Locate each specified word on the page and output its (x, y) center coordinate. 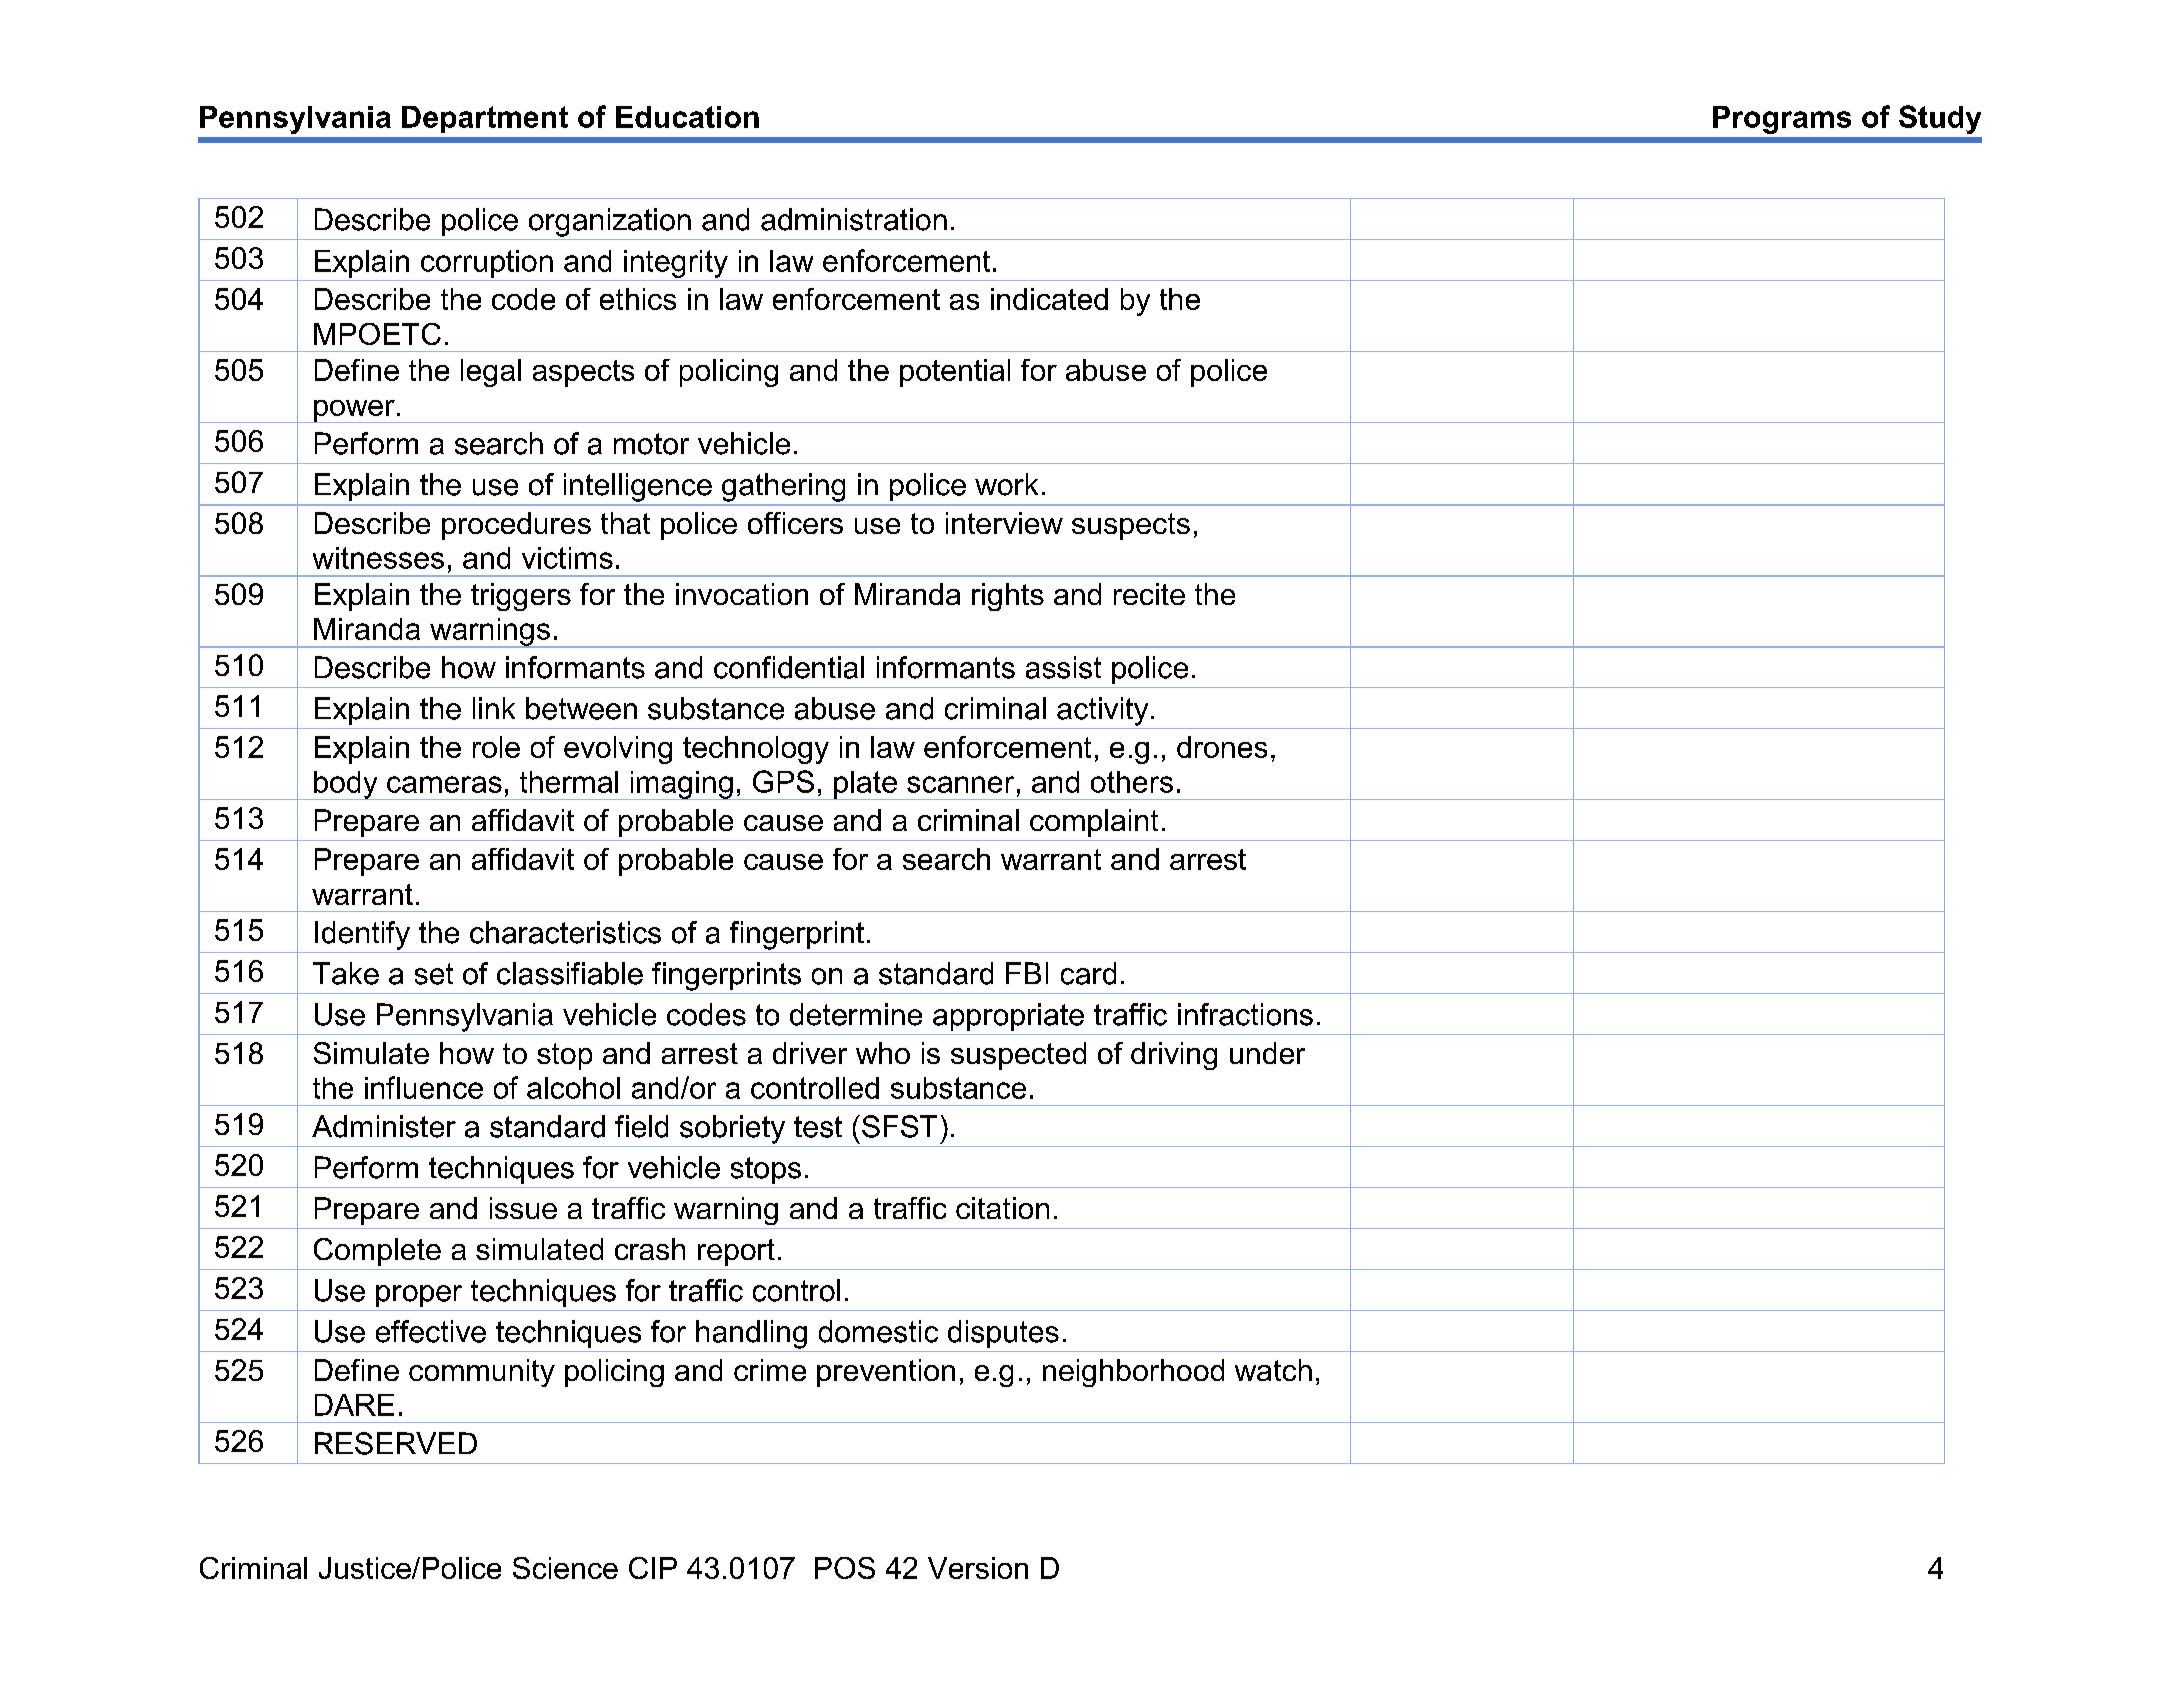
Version (978, 1568)
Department (485, 119)
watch (1273, 1370)
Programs (1782, 120)
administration (854, 219)
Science (565, 1568)
